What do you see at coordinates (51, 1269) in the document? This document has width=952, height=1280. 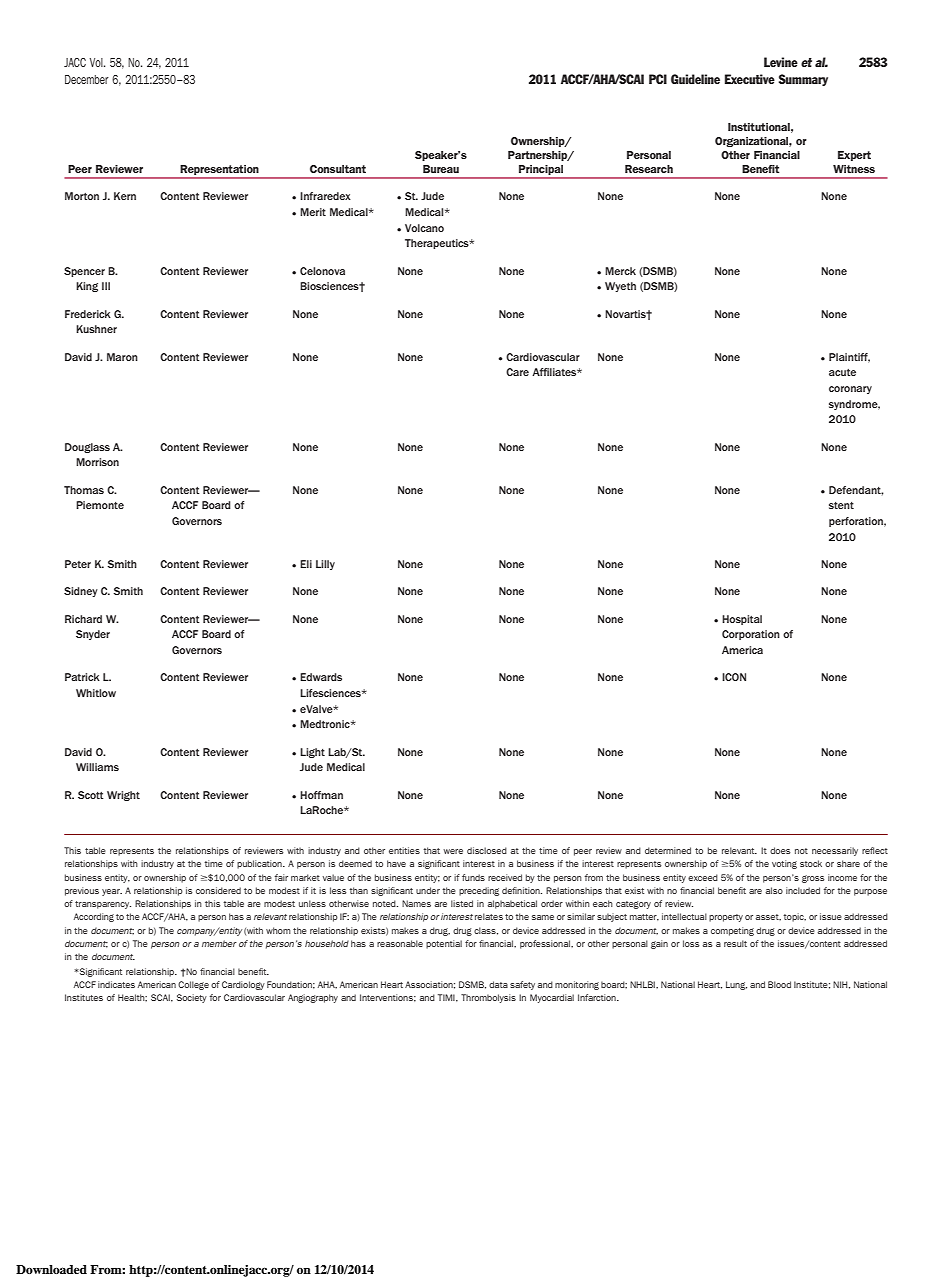 I see `Downloaded` at bounding box center [51, 1269].
